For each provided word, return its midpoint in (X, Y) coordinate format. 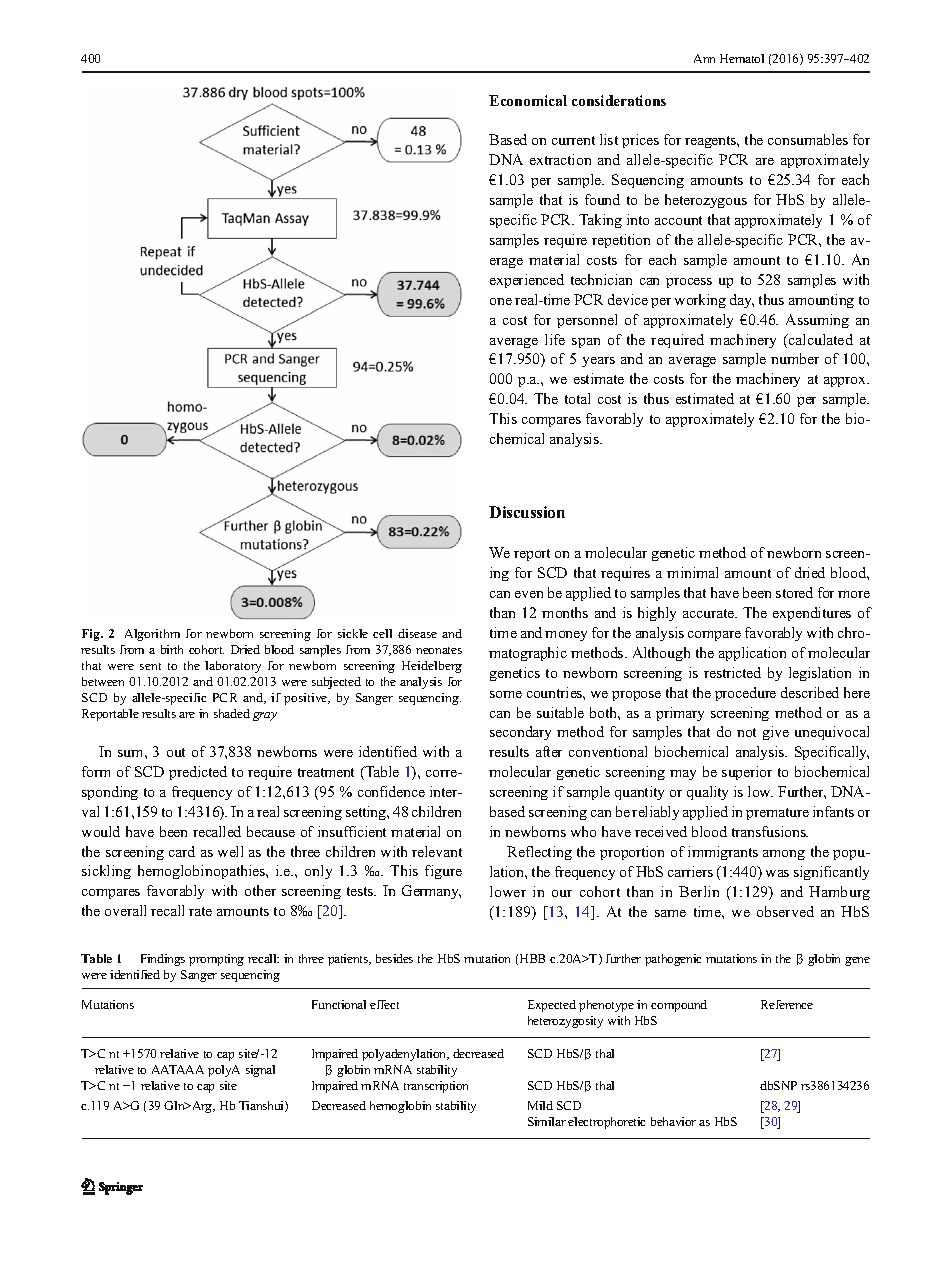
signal (260, 1071)
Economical (528, 100)
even (529, 594)
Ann (704, 58)
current (573, 140)
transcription (436, 1087)
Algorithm (152, 635)
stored (794, 592)
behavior (673, 1121)
